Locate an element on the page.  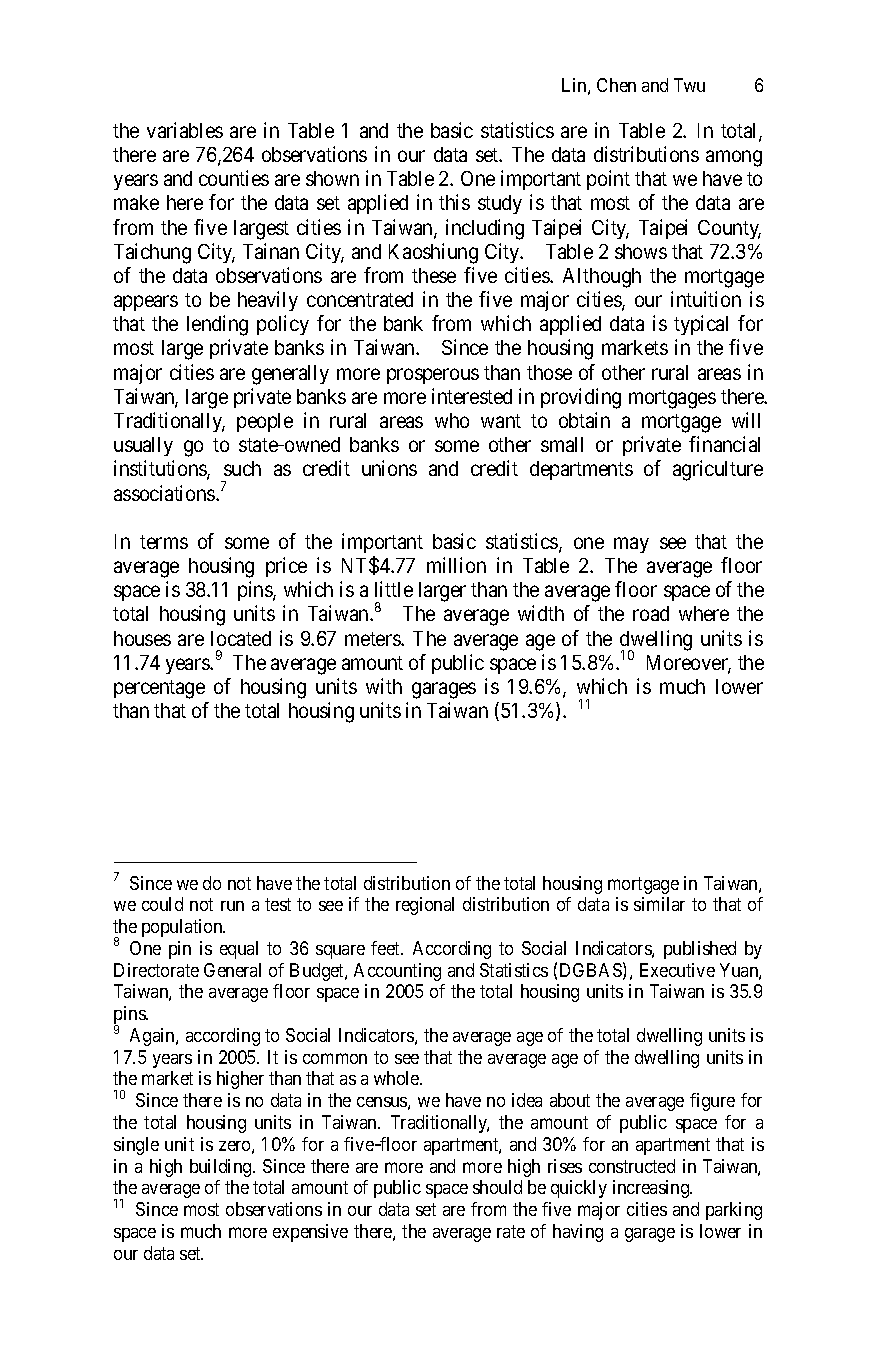
with is located at coordinates (384, 686).
